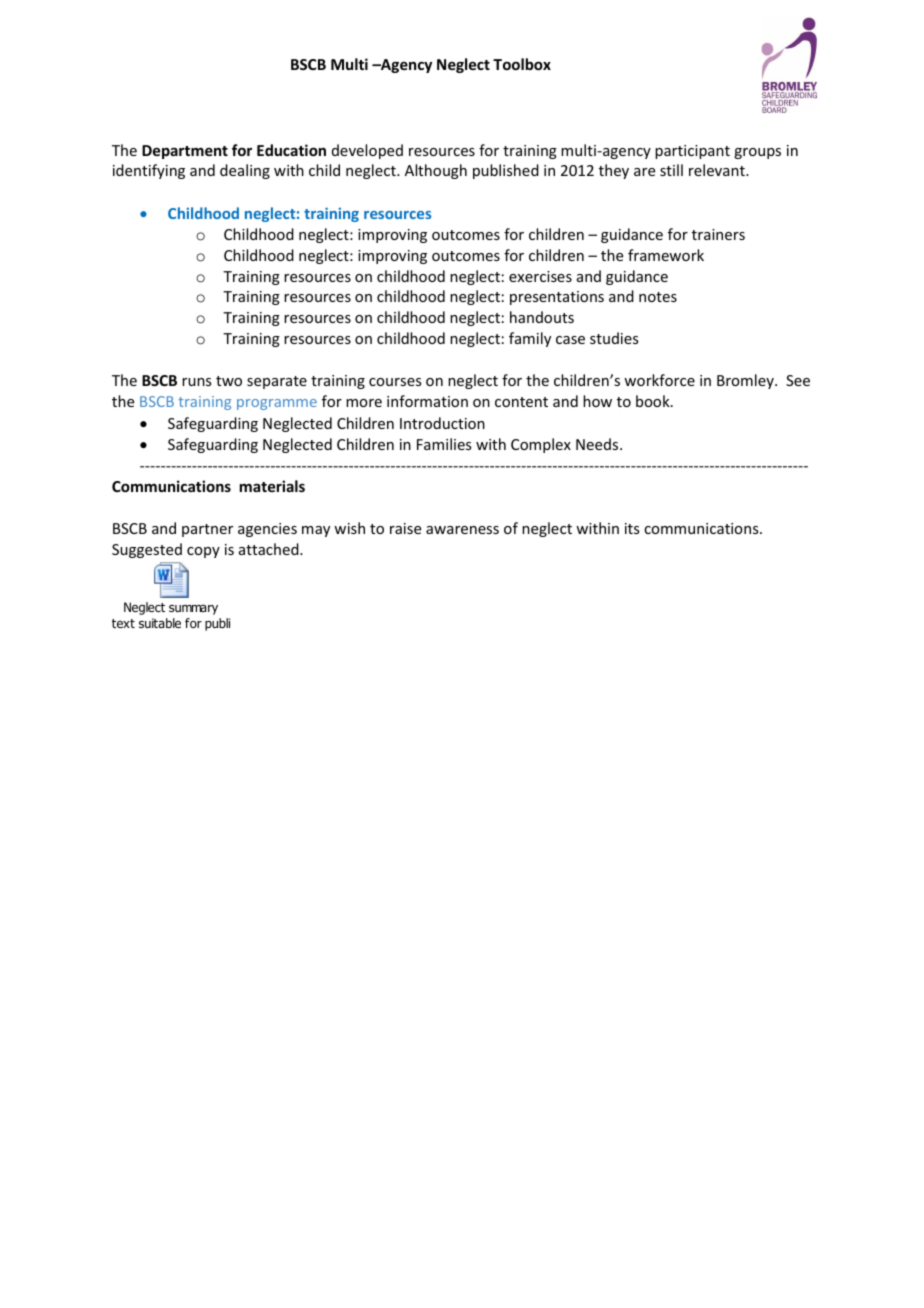 Image resolution: width=924 pixels, height=1308 pixels. What do you see at coordinates (692, 152) in the document?
I see `participant` at bounding box center [692, 152].
